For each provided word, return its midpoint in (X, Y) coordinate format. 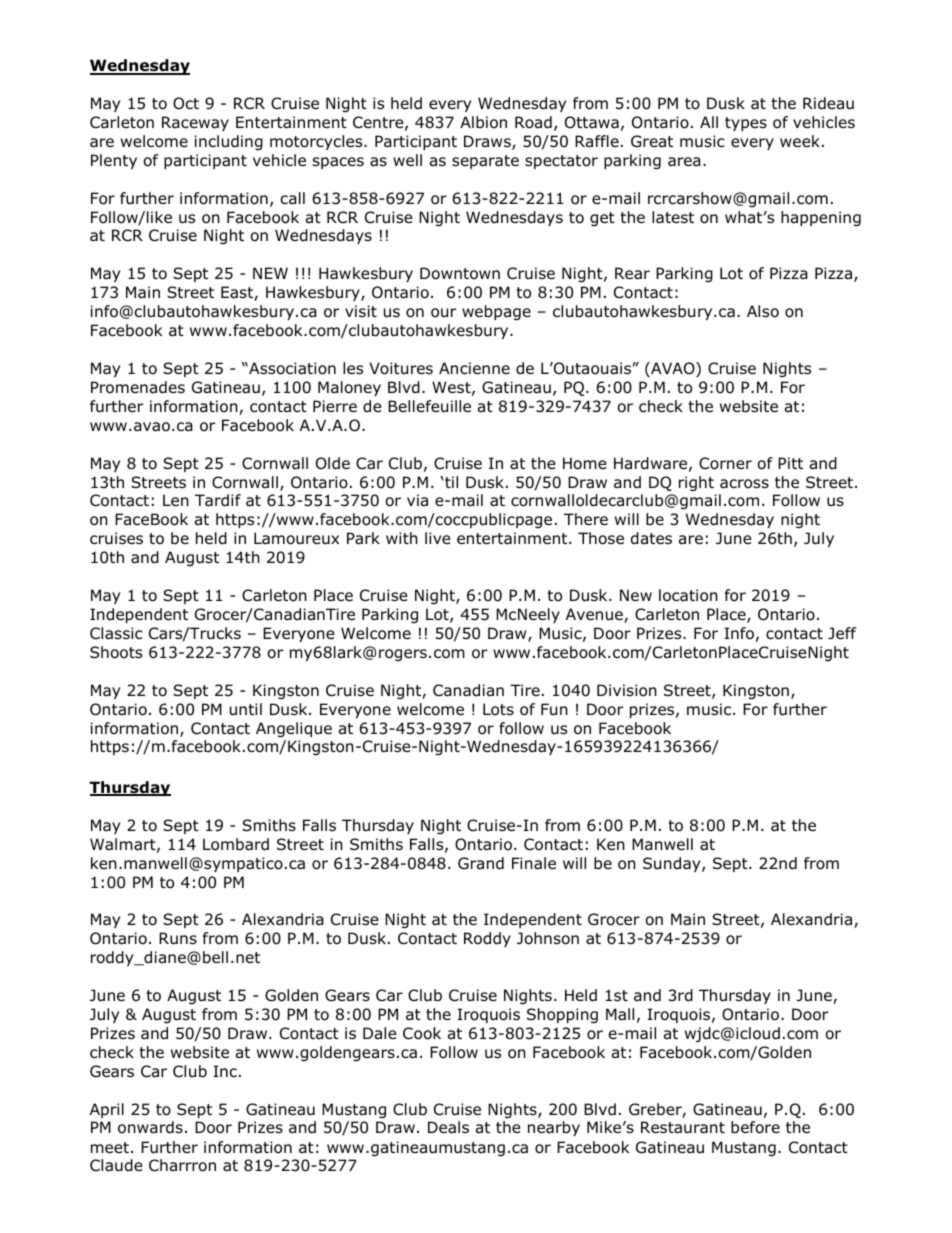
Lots (498, 709)
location (688, 595)
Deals (448, 1127)
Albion (483, 122)
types (746, 124)
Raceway (195, 123)
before (755, 1127)
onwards (150, 1127)
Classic (116, 633)
